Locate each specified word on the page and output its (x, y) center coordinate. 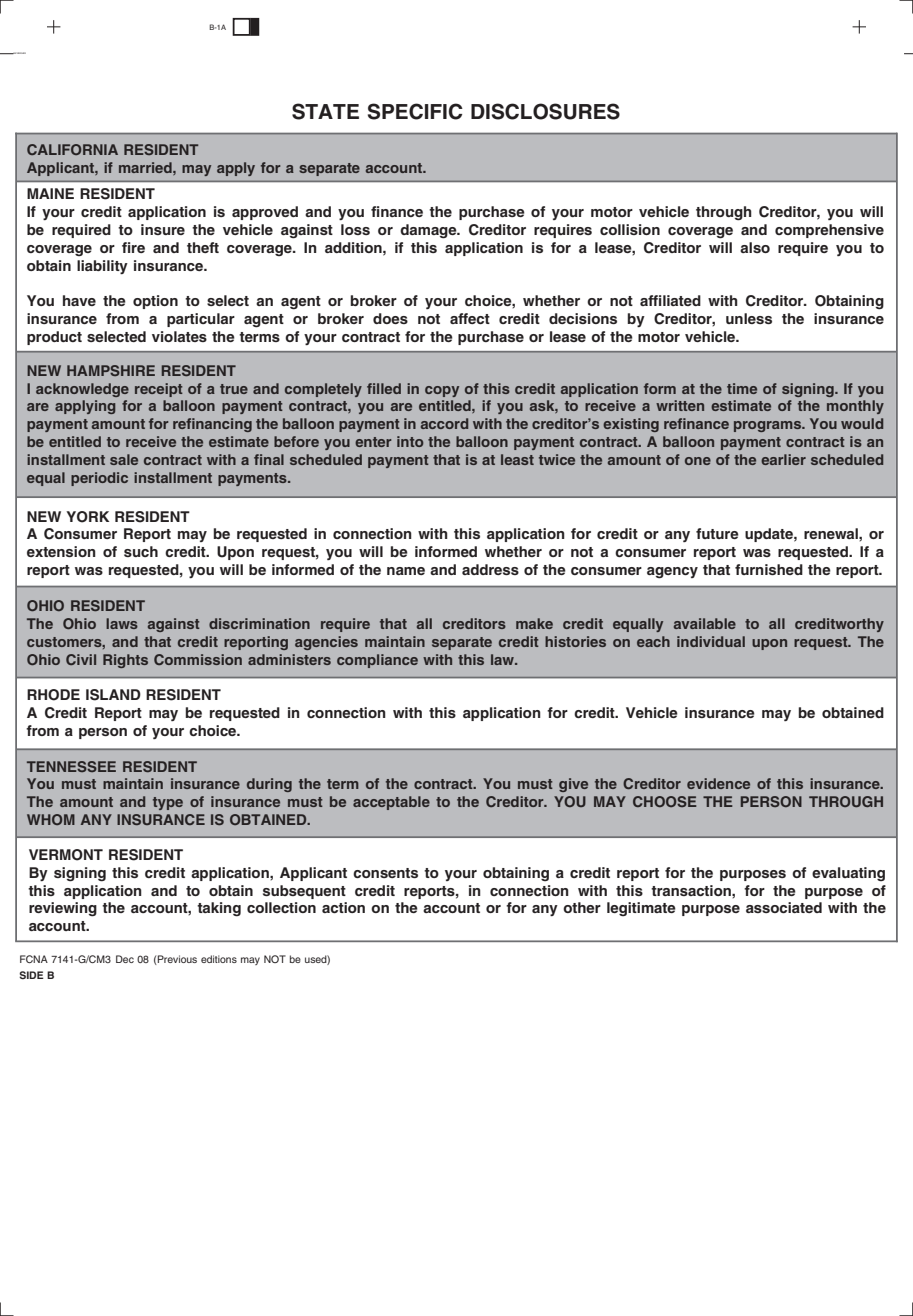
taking (219, 909)
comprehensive (829, 231)
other (582, 907)
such (141, 551)
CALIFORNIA (72, 149)
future (717, 533)
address (490, 569)
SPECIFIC (415, 111)
